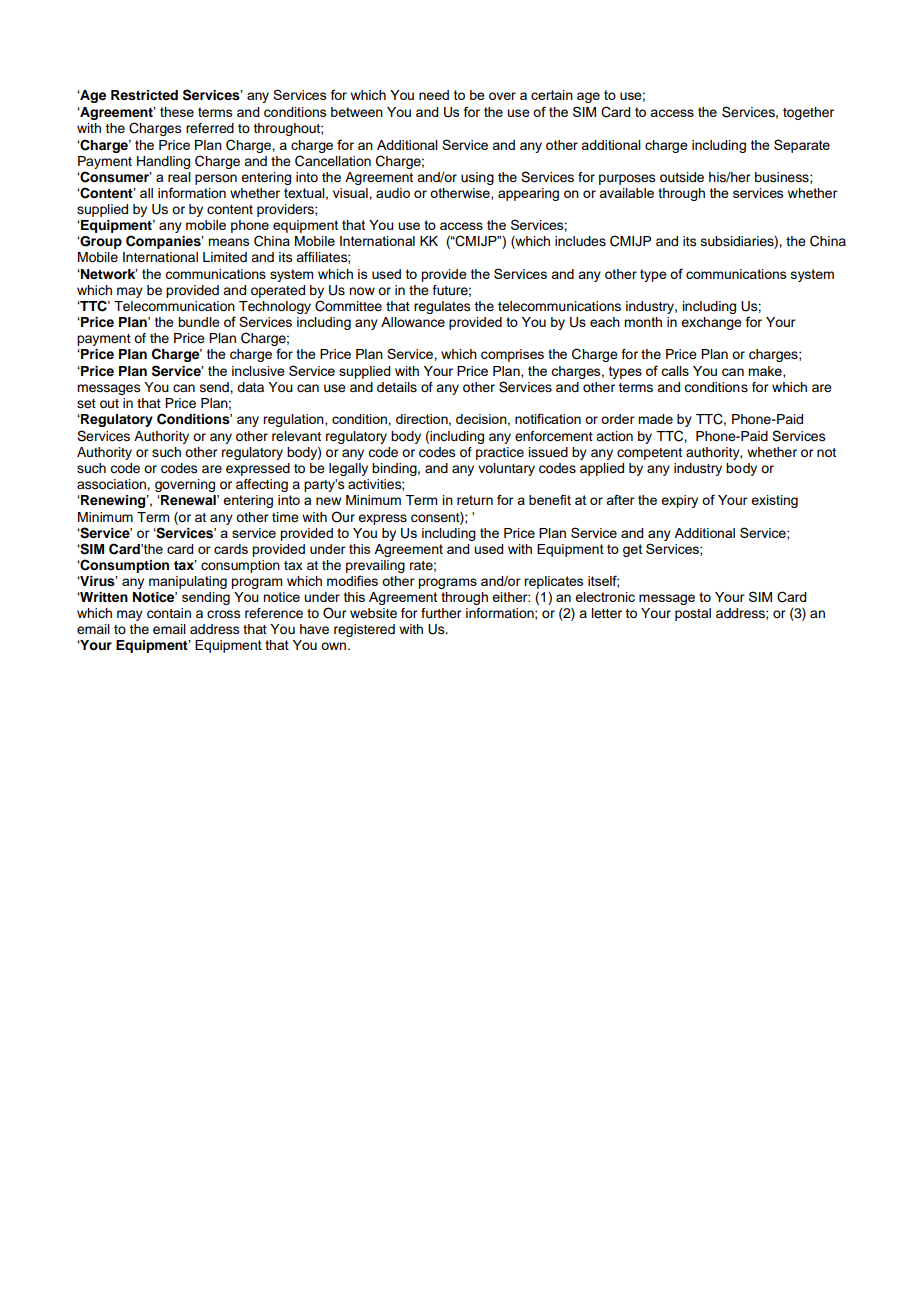 The height and width of the screenshot is (1307, 924). Describe the element at coordinates (500, 453) in the screenshot. I see `practice` at that location.
